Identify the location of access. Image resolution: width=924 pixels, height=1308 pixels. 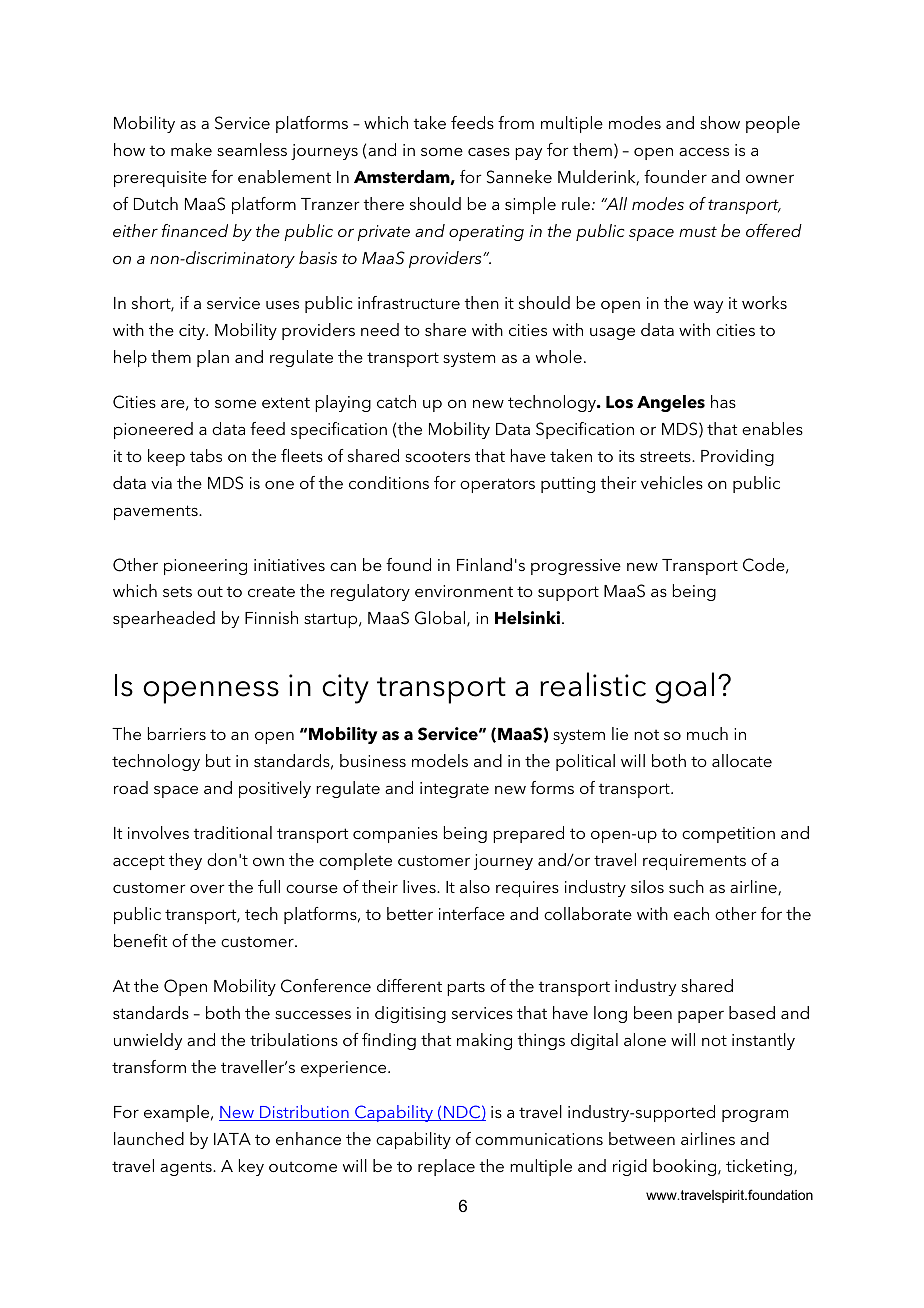
(704, 151).
